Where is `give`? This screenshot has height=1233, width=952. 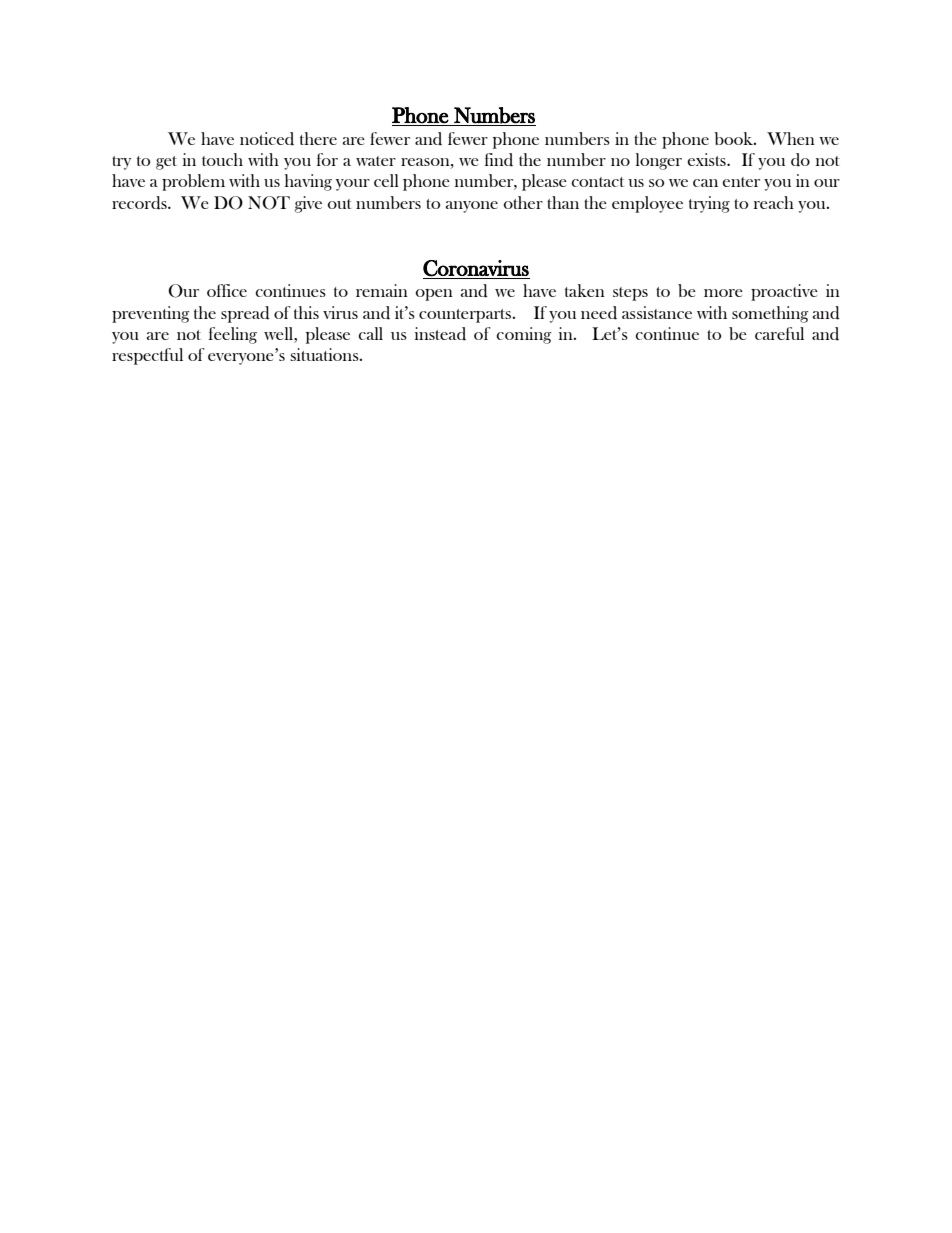 give is located at coordinates (308, 204).
